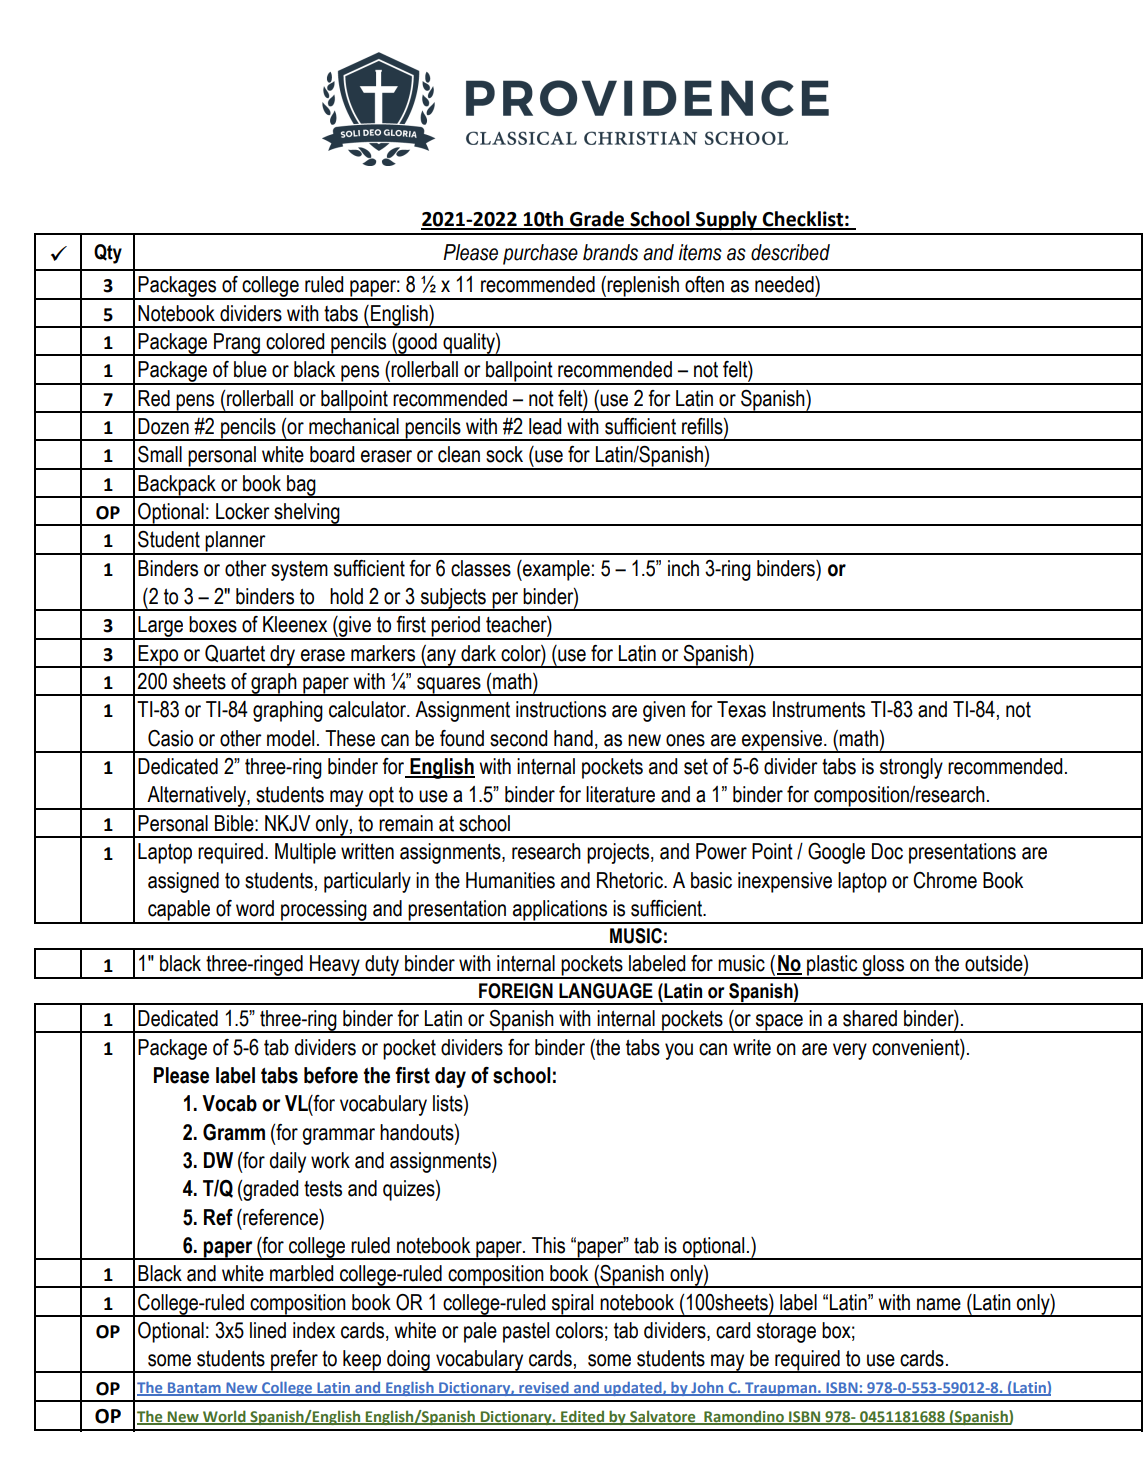  What do you see at coordinates (850, 1051) in the document?
I see `very` at bounding box center [850, 1051].
